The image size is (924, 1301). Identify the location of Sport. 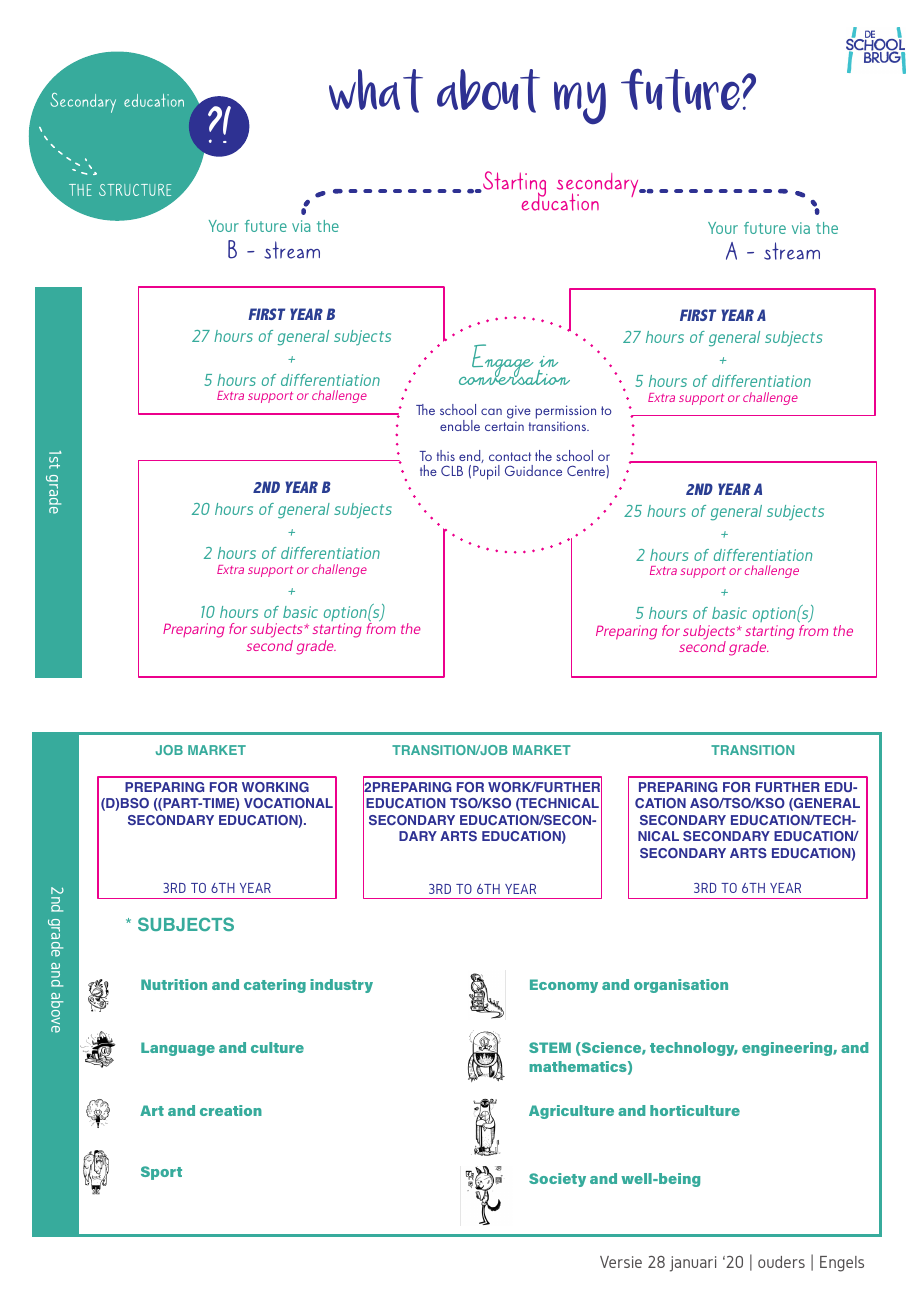
(161, 1173).
